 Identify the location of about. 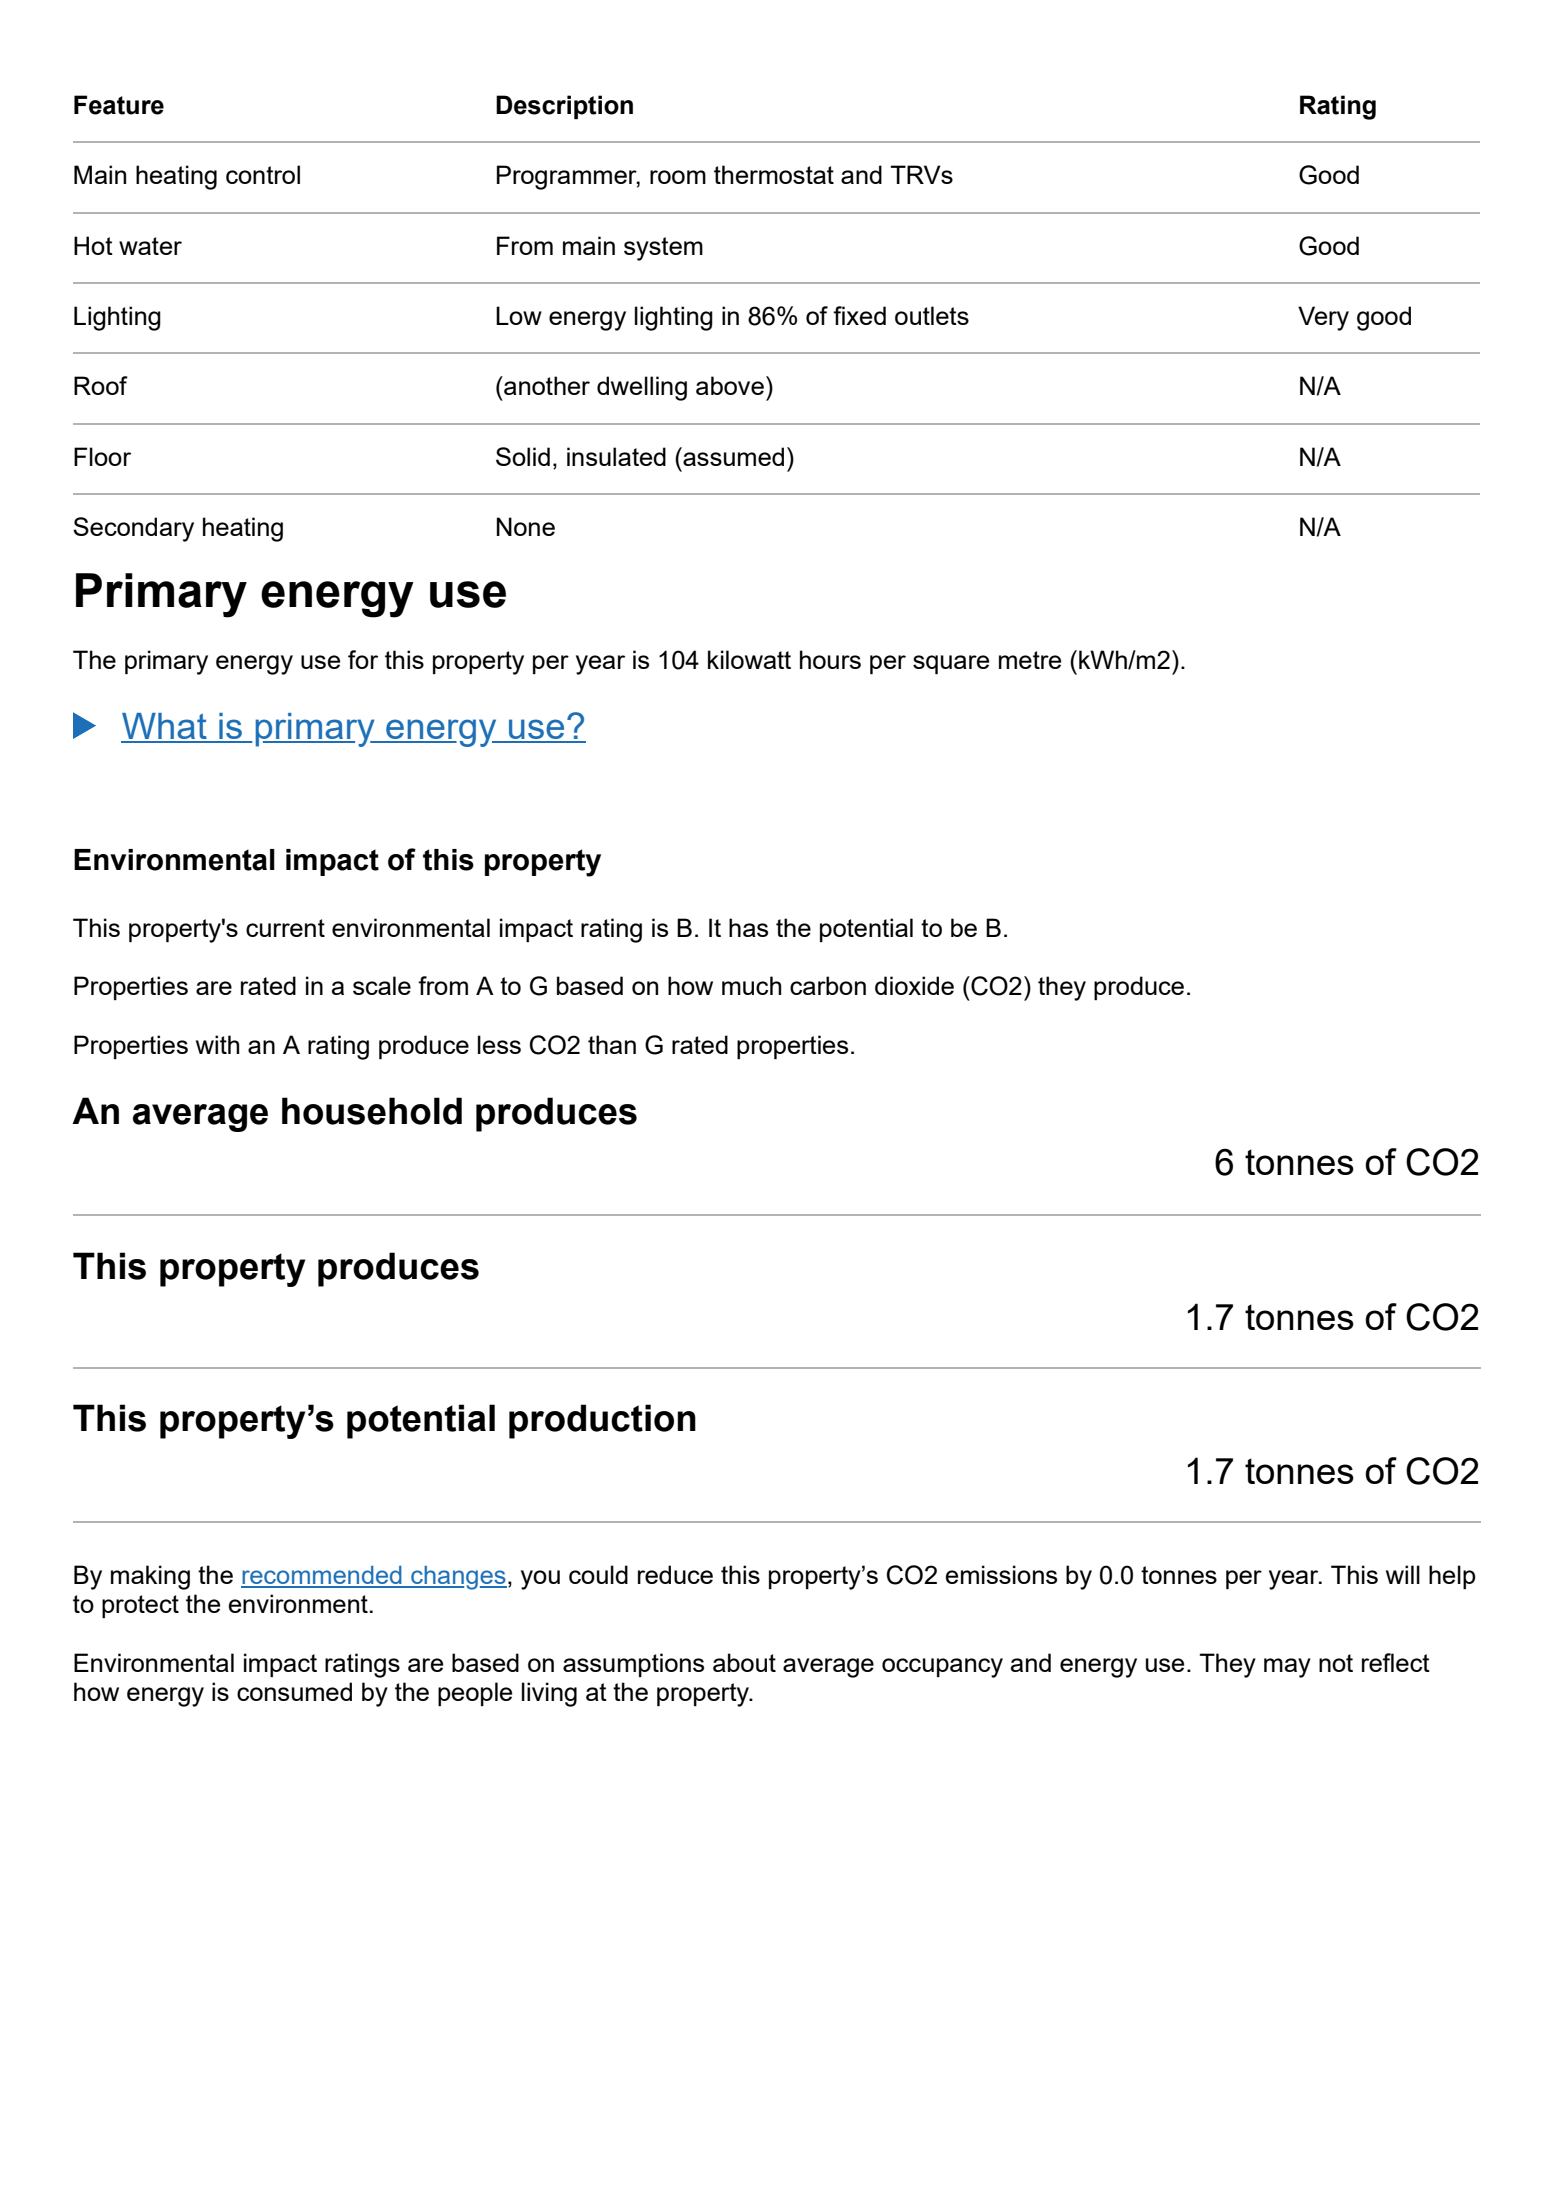
(744, 1662).
